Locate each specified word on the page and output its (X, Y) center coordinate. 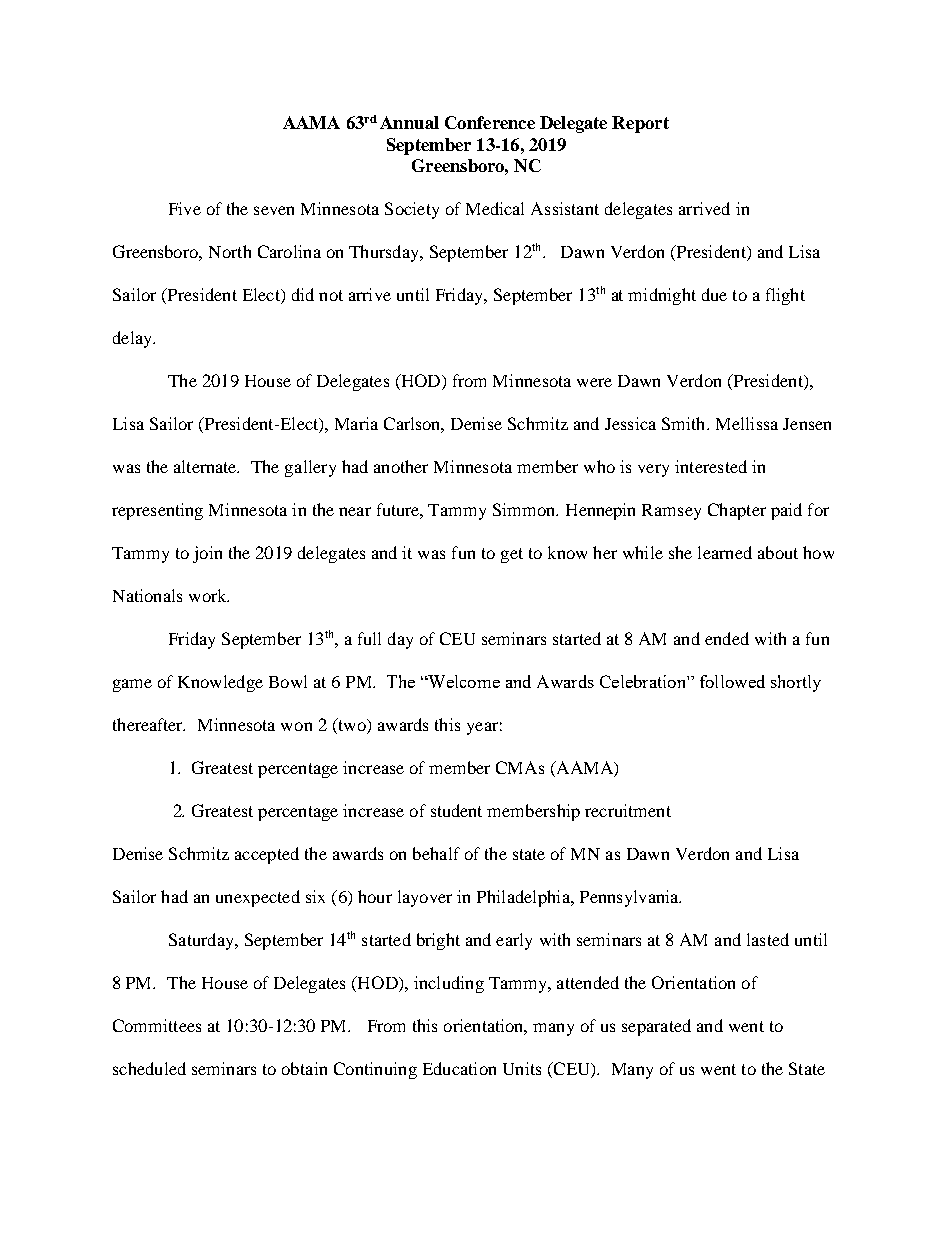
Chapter (737, 511)
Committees (157, 1025)
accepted (267, 855)
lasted (768, 939)
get (512, 555)
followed (732, 681)
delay (133, 339)
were (594, 382)
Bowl (288, 681)
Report (640, 124)
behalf (436, 853)
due (714, 294)
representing (157, 511)
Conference (490, 122)
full (369, 638)
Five (185, 208)
